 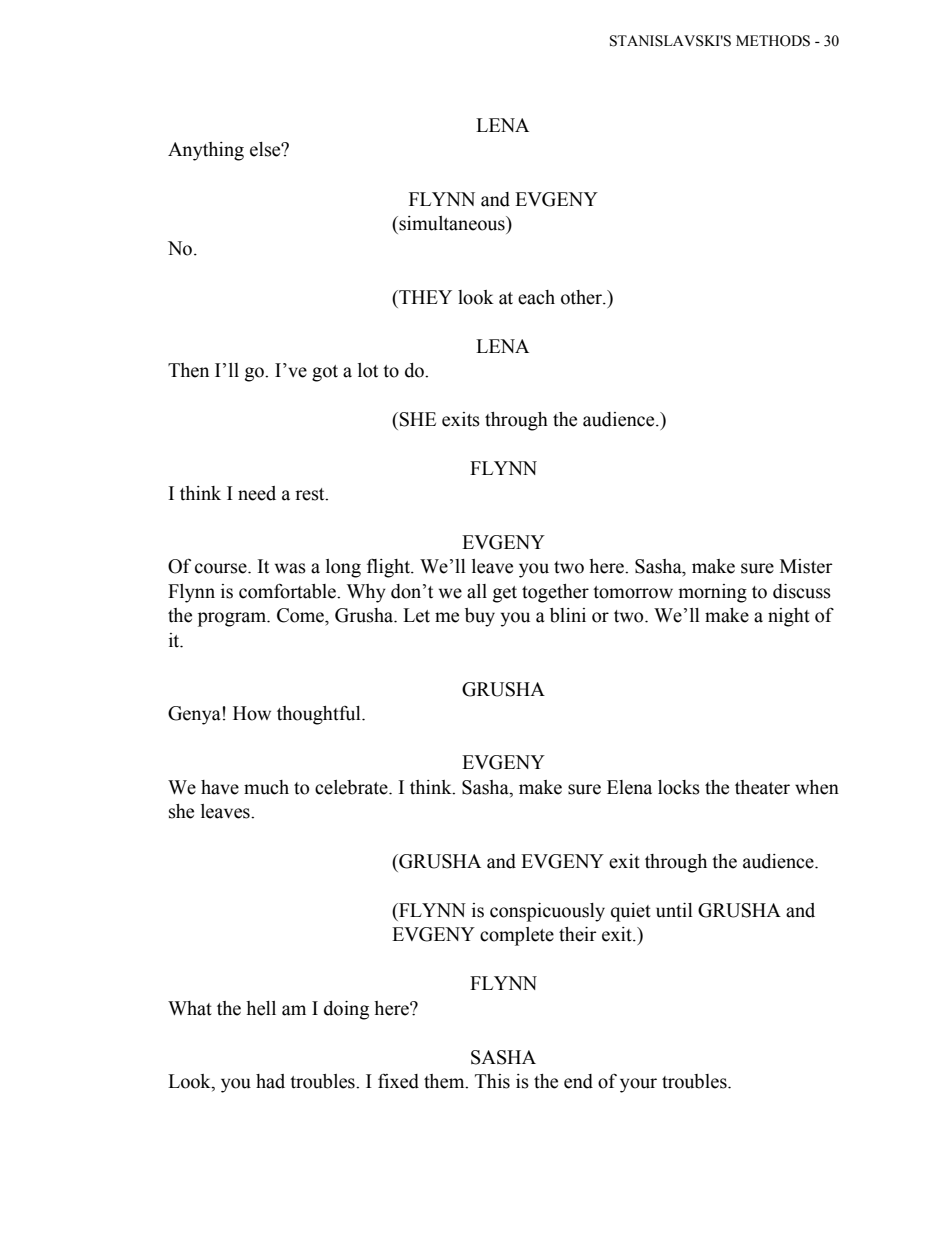 What do you see at coordinates (492, 1081) in the screenshot?
I see `This` at bounding box center [492, 1081].
